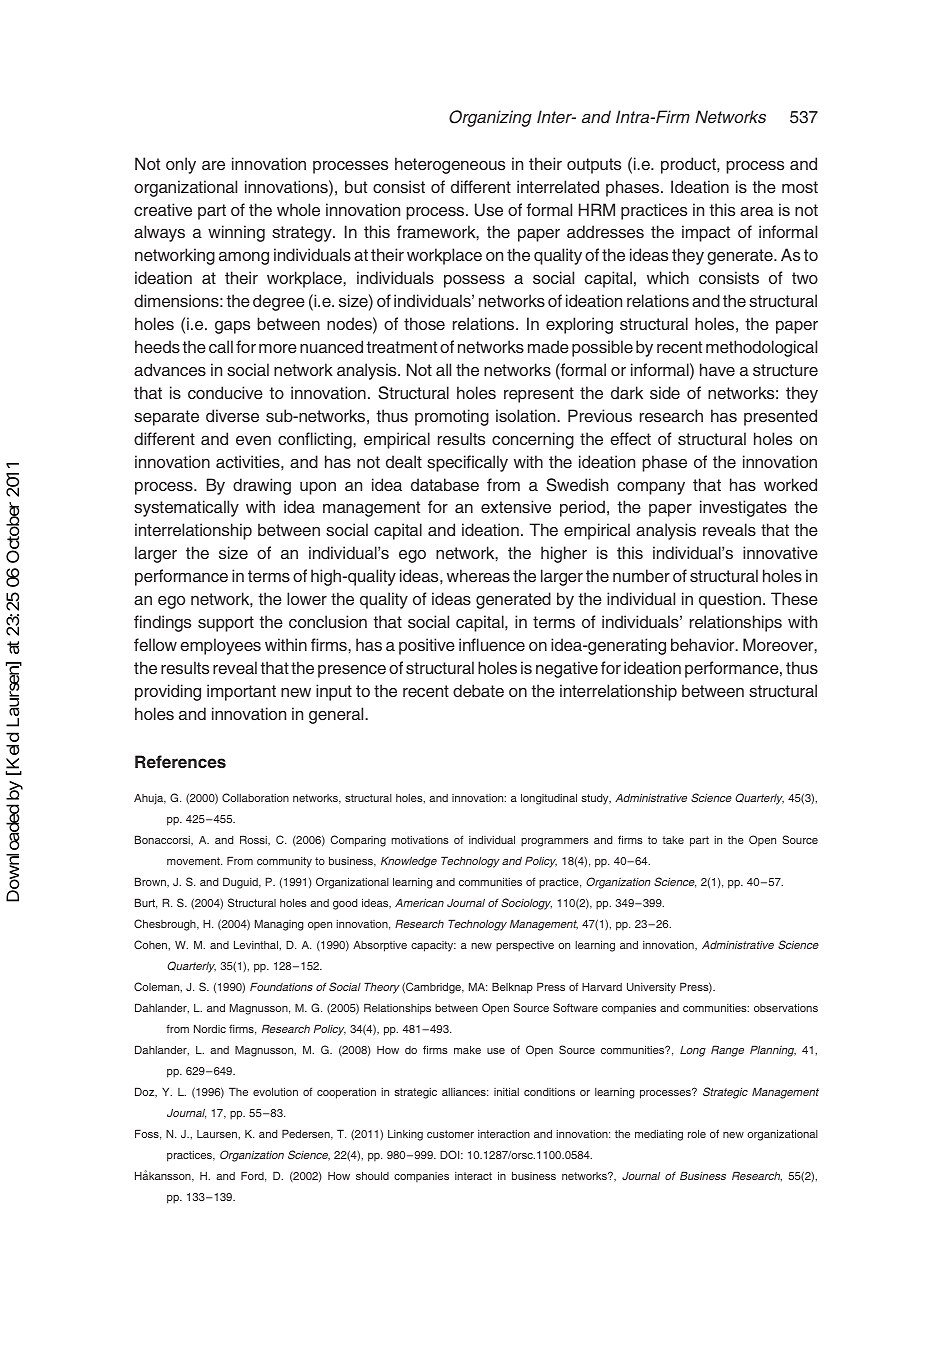 The image size is (951, 1359). Describe the element at coordinates (181, 165) in the page. I see `only` at that location.
